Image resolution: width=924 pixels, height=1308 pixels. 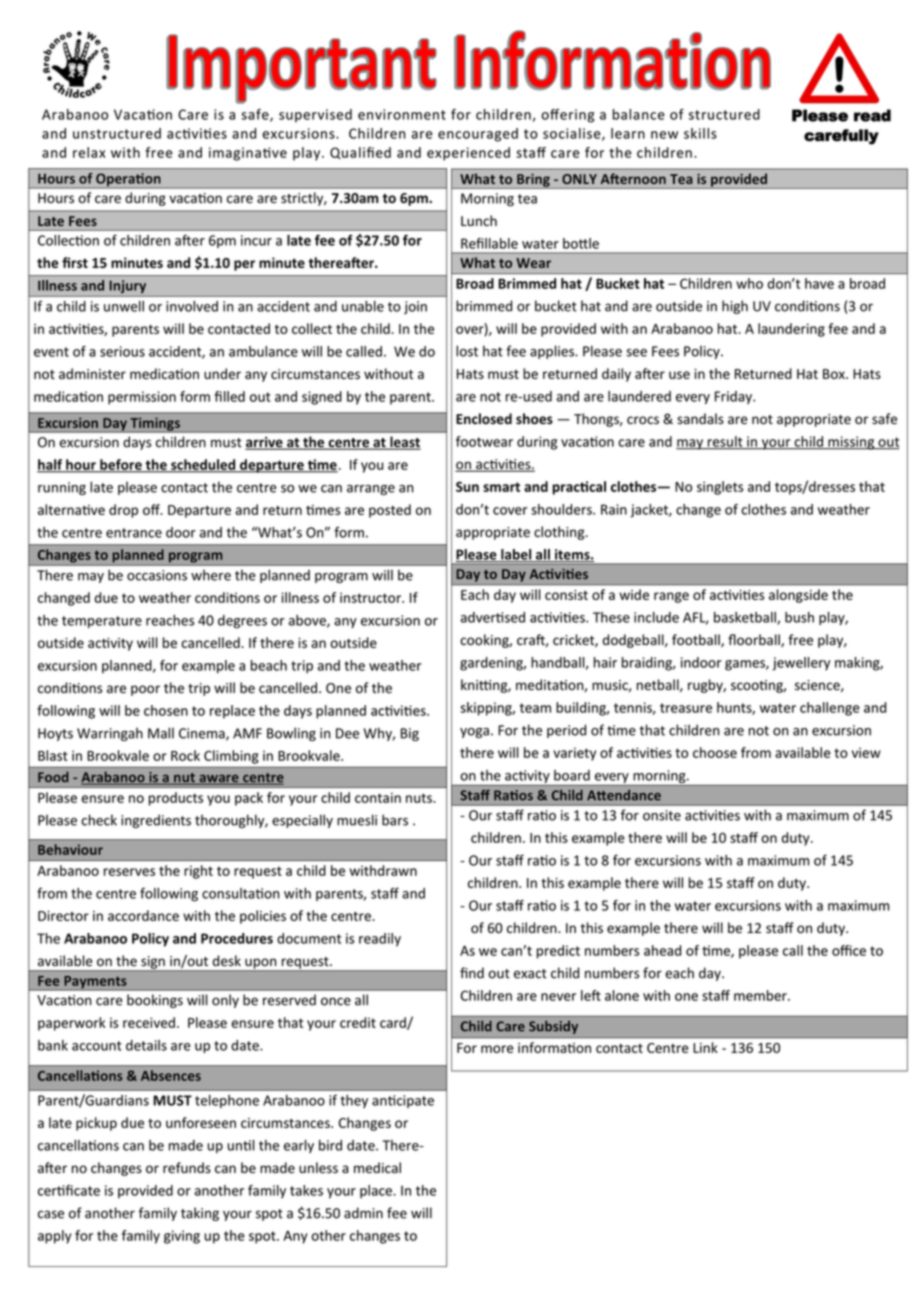 What do you see at coordinates (761, 995) in the image?
I see `member` at bounding box center [761, 995].
